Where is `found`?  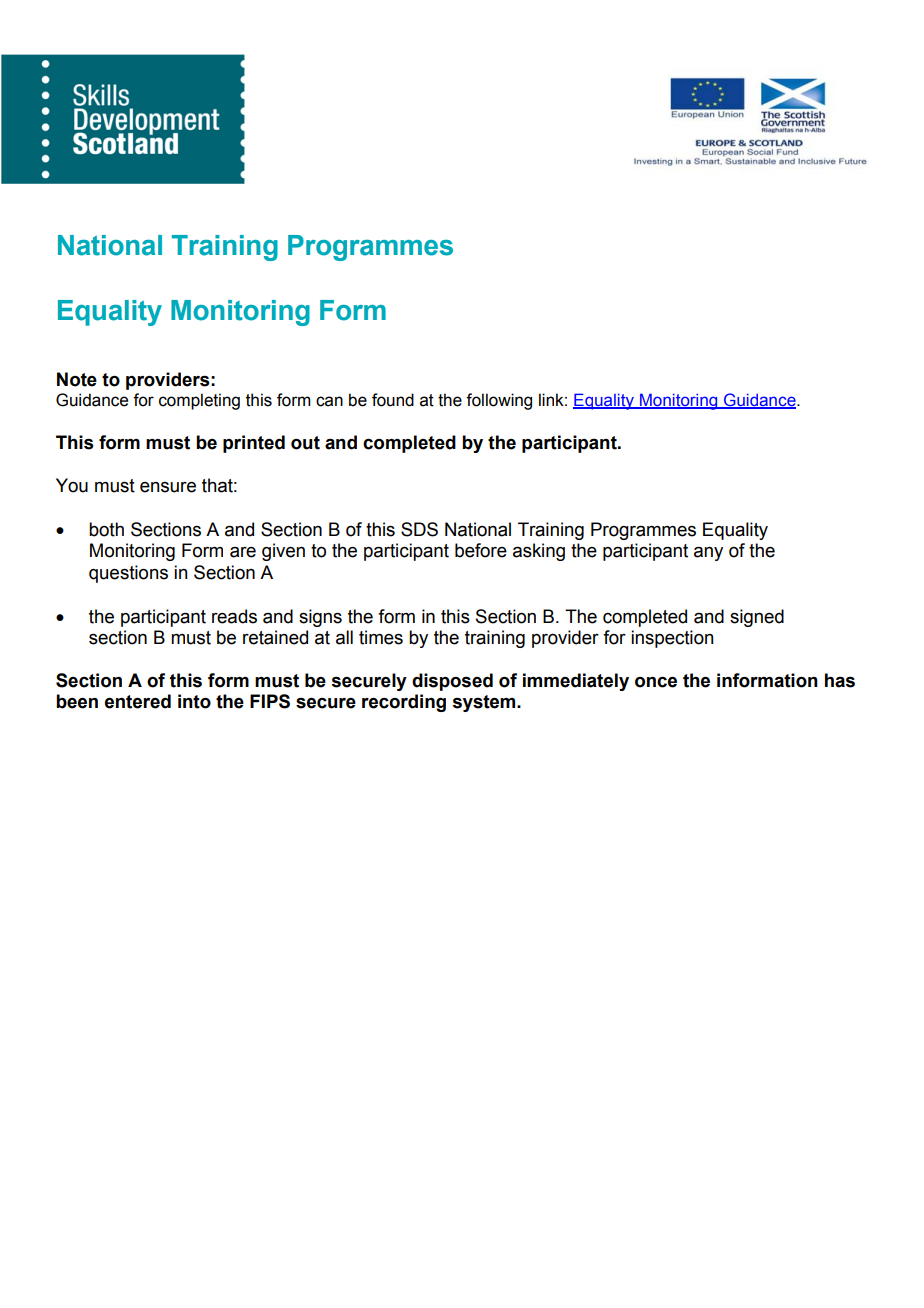 found is located at coordinates (393, 400).
